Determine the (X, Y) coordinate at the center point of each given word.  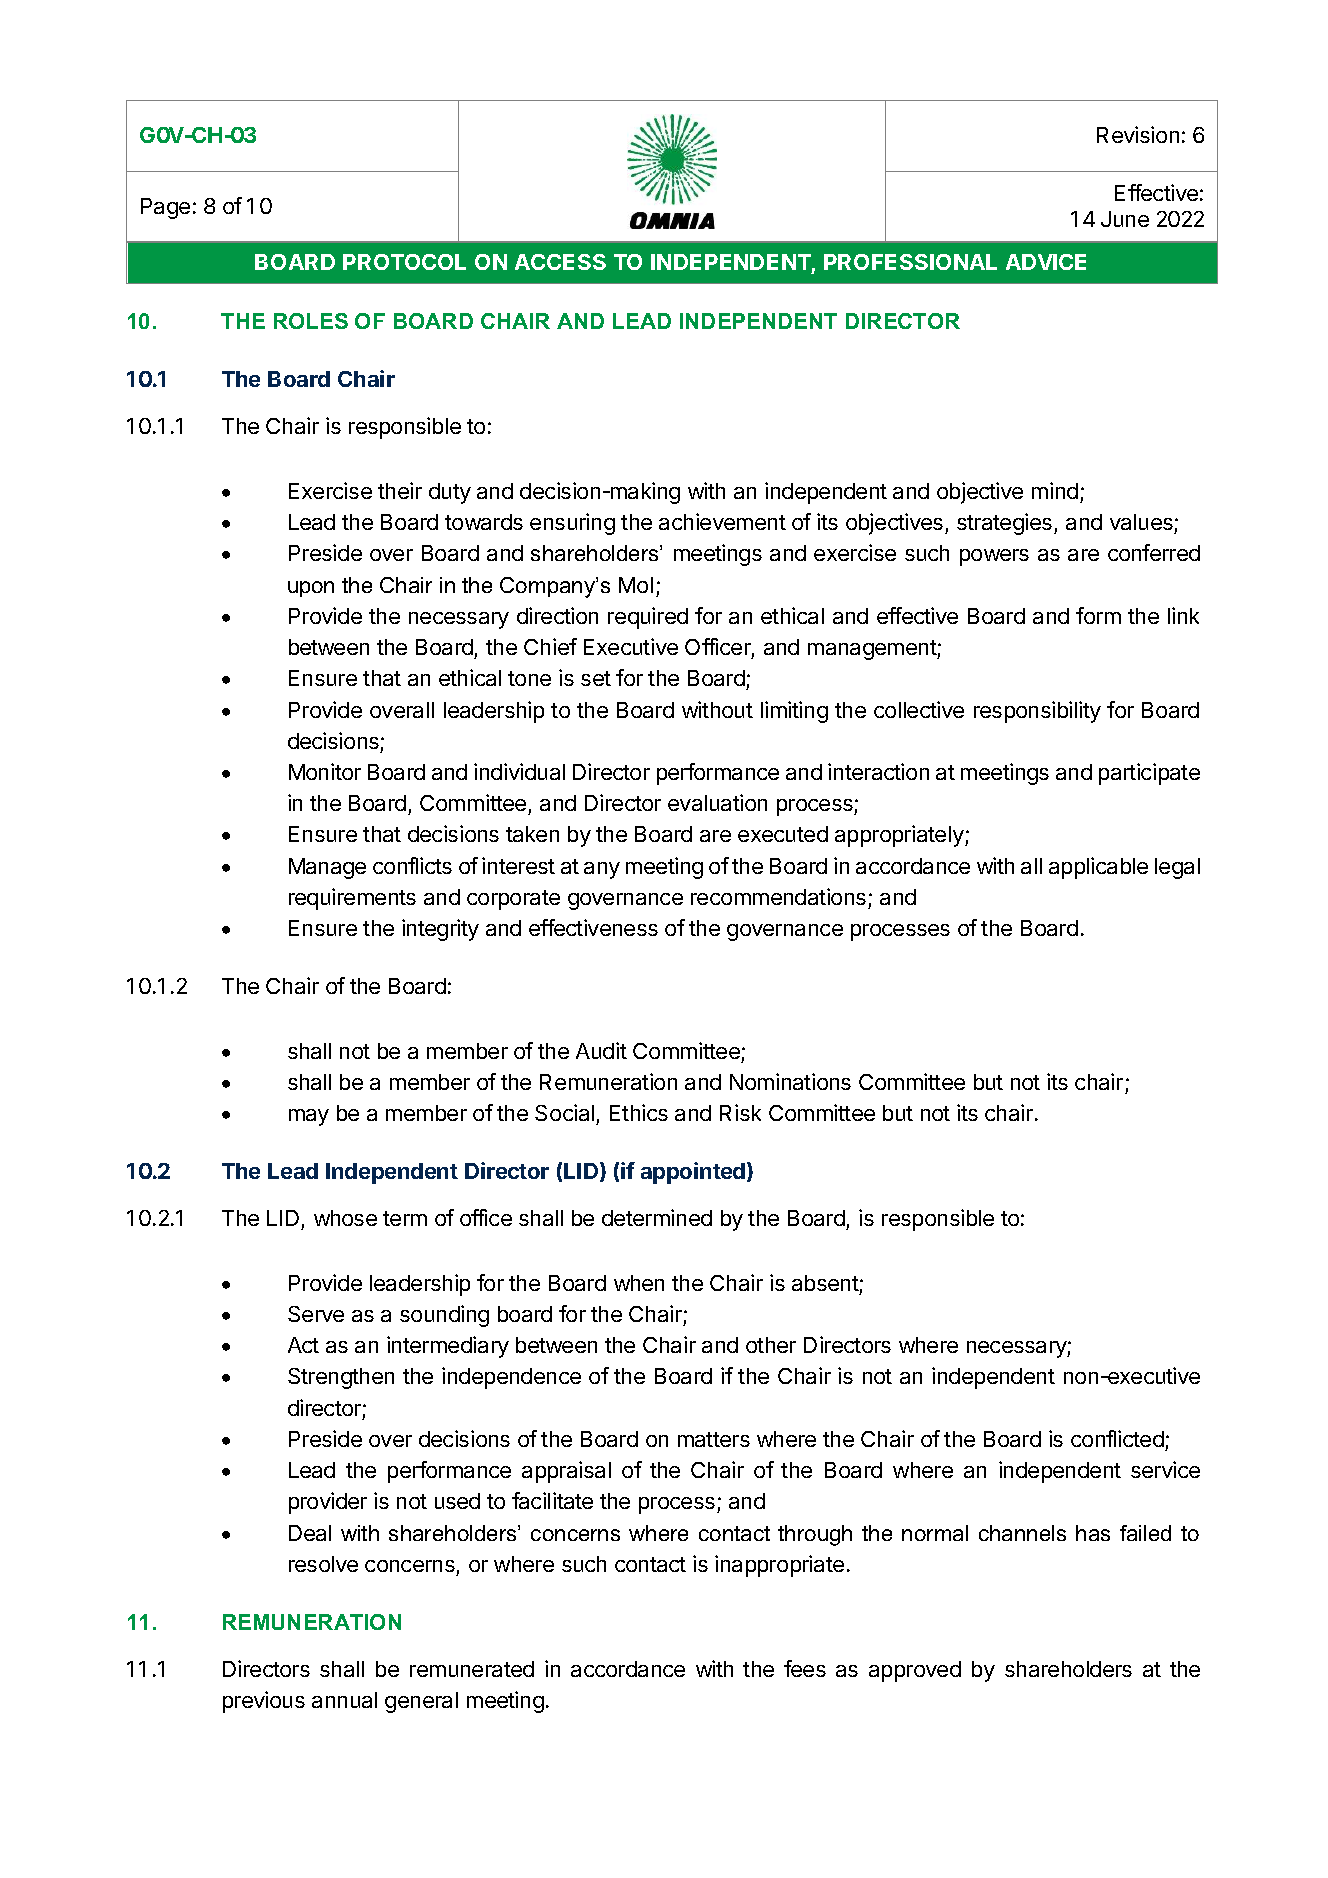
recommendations (778, 896)
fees (805, 1668)
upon (311, 589)
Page (165, 208)
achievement (722, 521)
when (639, 1283)
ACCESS (560, 262)
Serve (316, 1314)
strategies (1006, 524)
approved (915, 1671)
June (1125, 219)
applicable (1098, 868)
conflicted (1117, 1438)
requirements (352, 899)
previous (264, 1702)
